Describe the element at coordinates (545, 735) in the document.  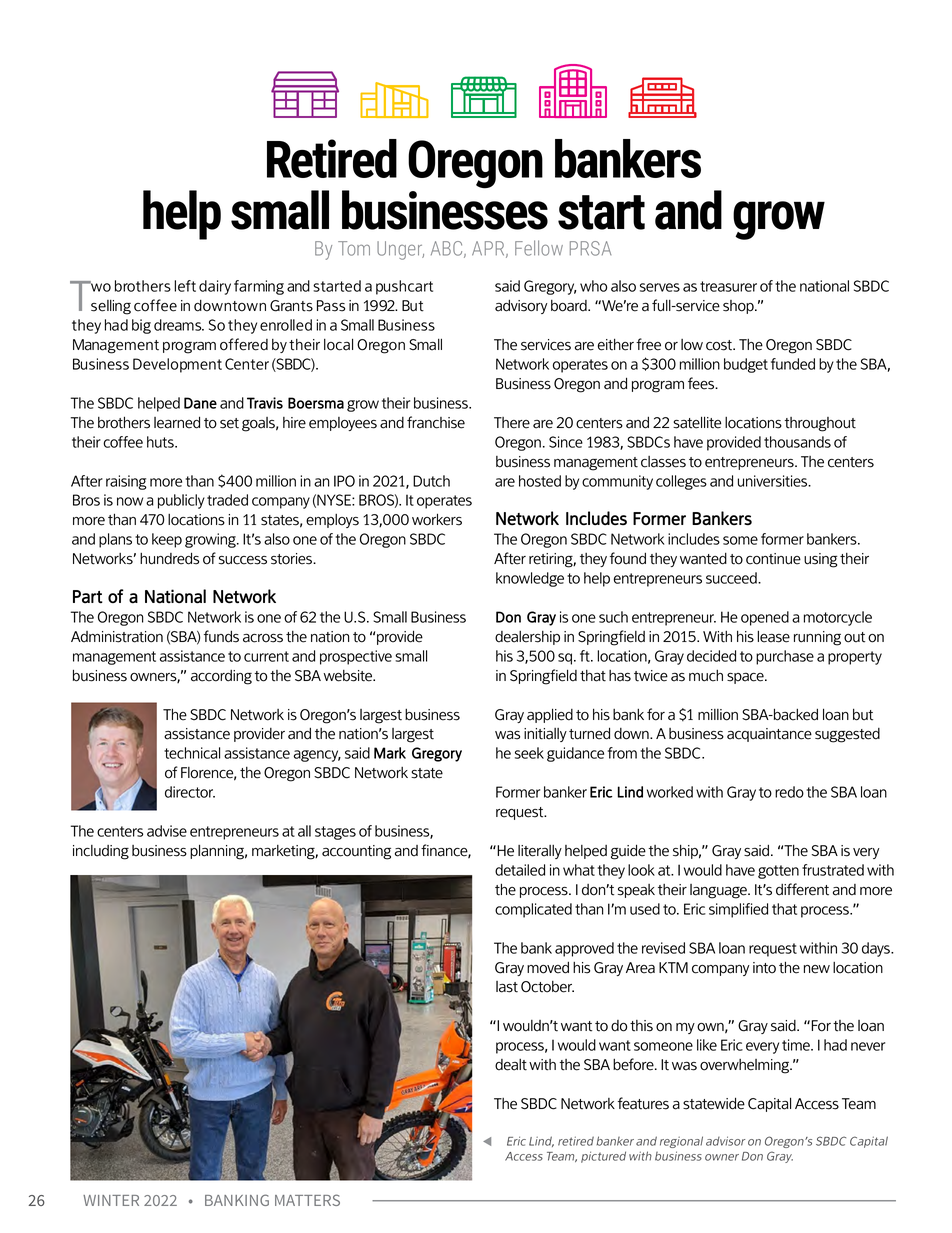
I see `initially` at that location.
